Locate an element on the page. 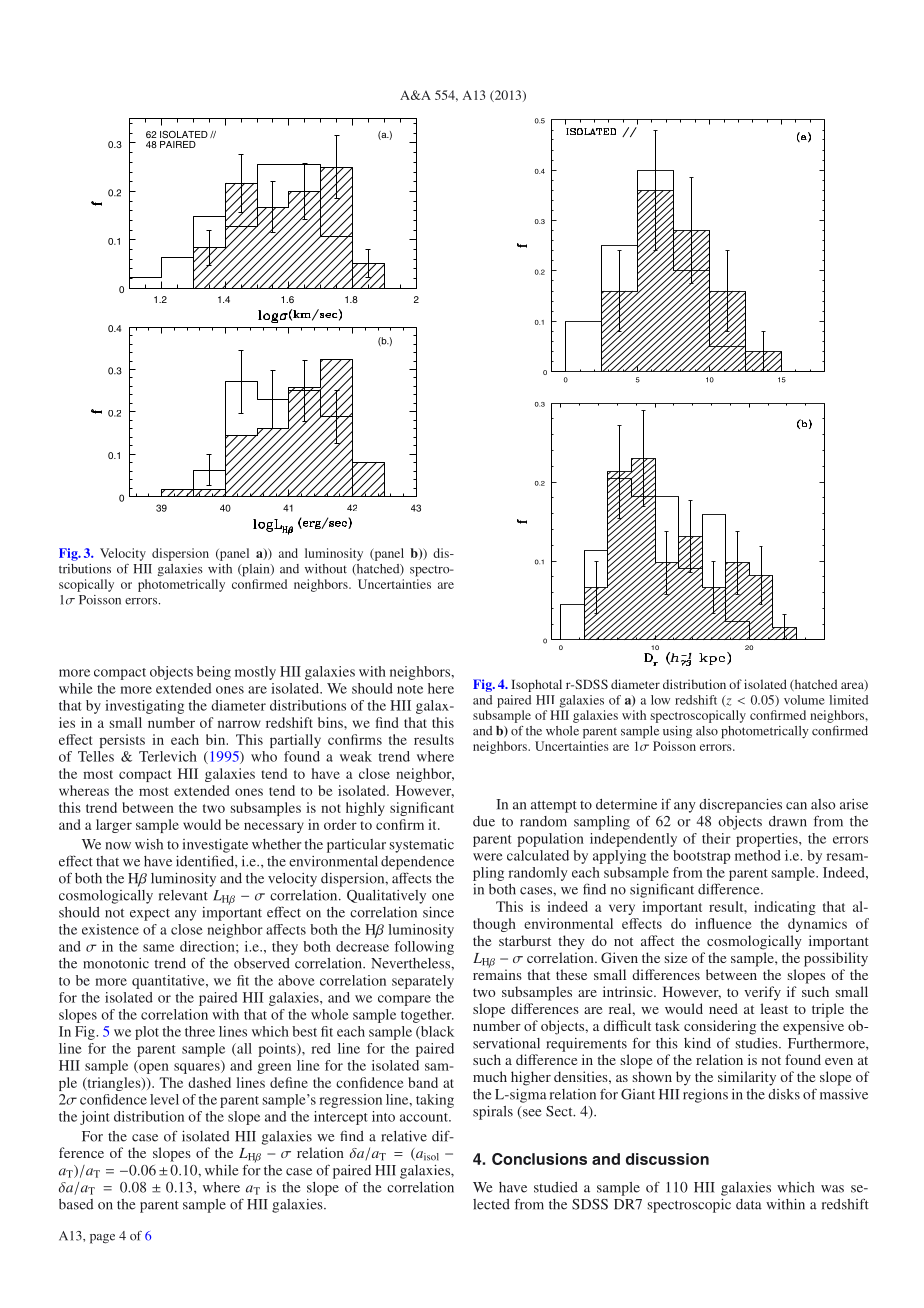 The height and width of the document is (1308, 924). data is located at coordinates (749, 1204).
